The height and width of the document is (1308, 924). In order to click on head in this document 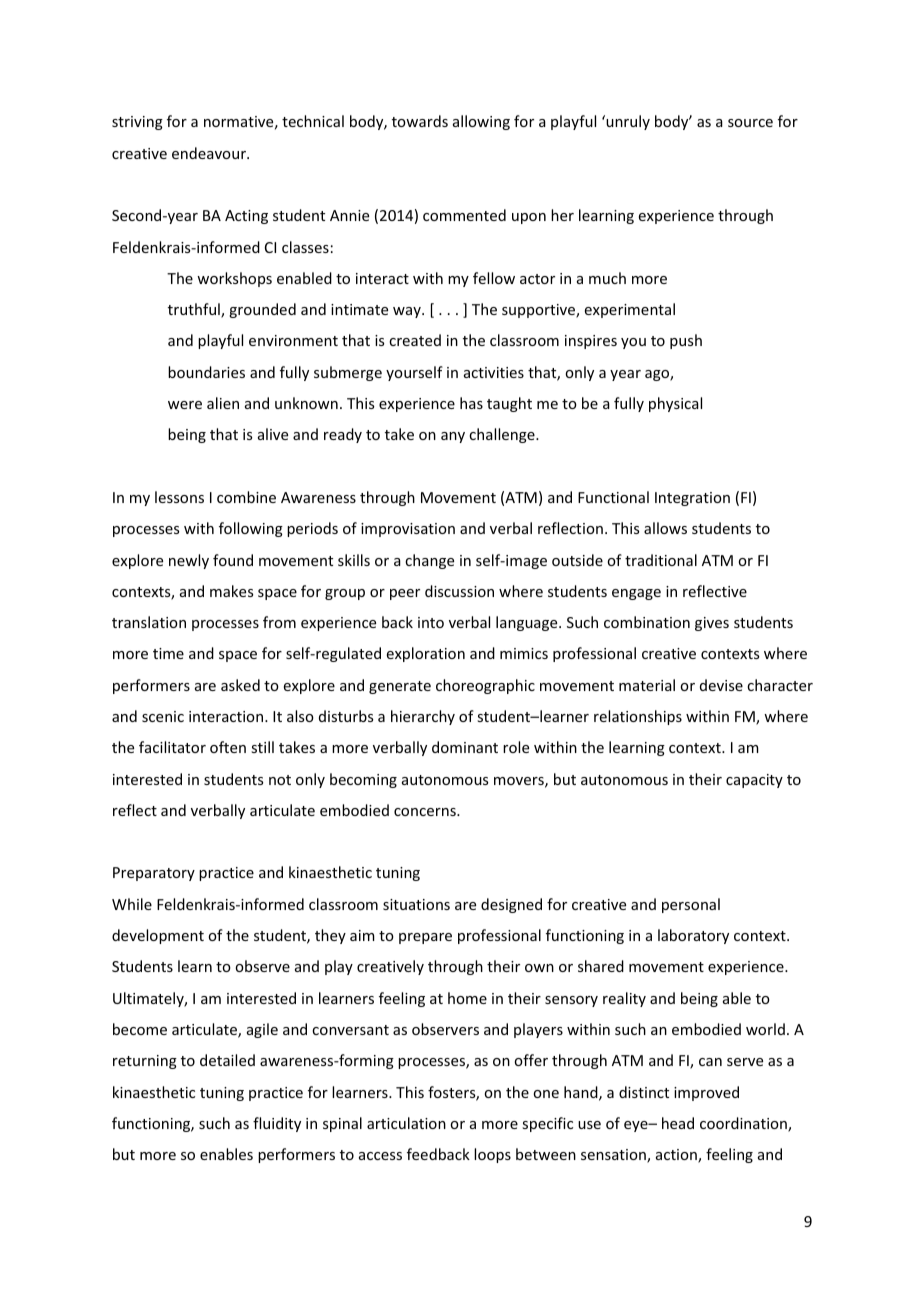, I will do `click(678, 1123)`.
